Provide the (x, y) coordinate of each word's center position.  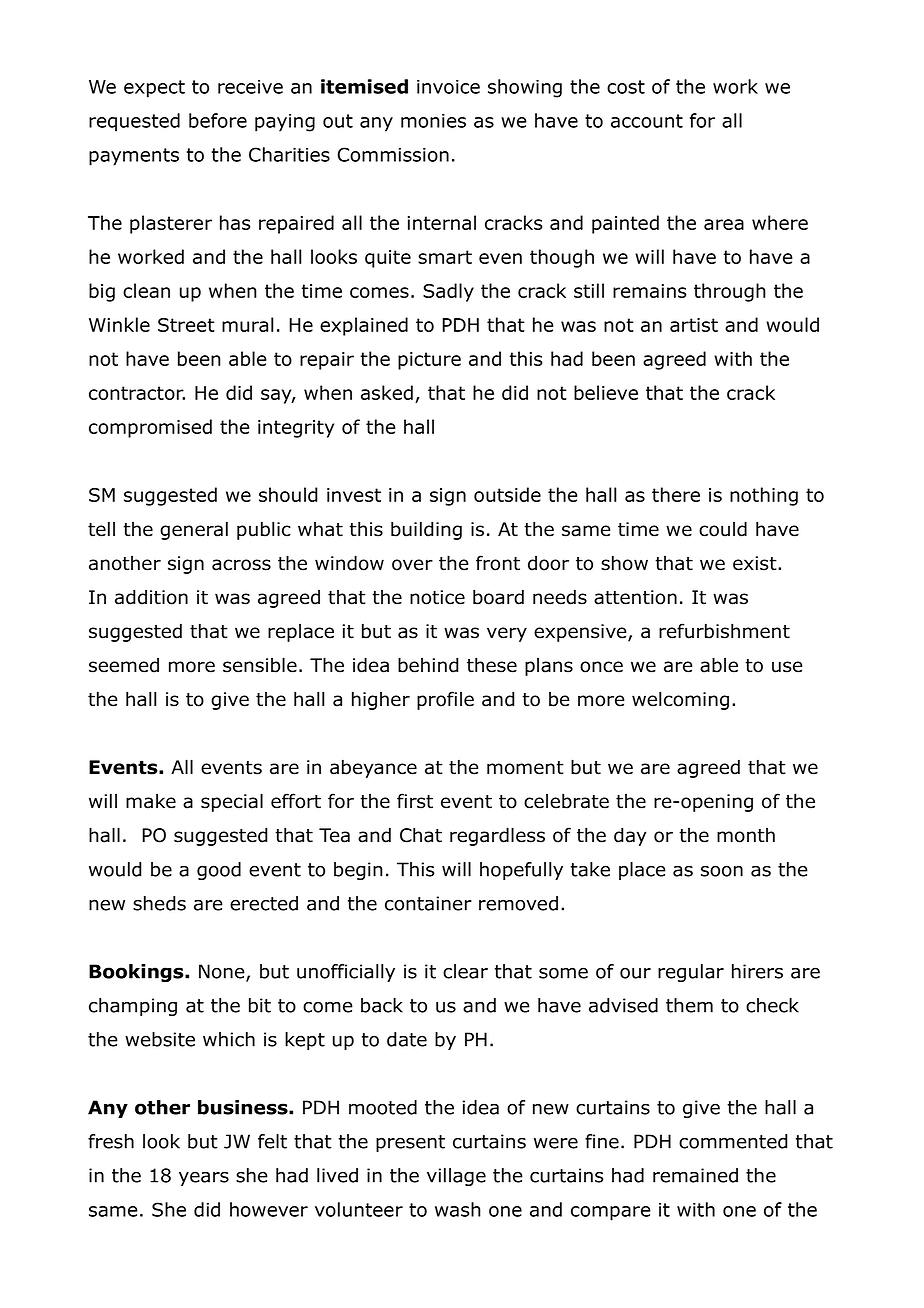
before (218, 120)
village (456, 1177)
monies (433, 121)
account (647, 121)
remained (695, 1175)
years (204, 1178)
